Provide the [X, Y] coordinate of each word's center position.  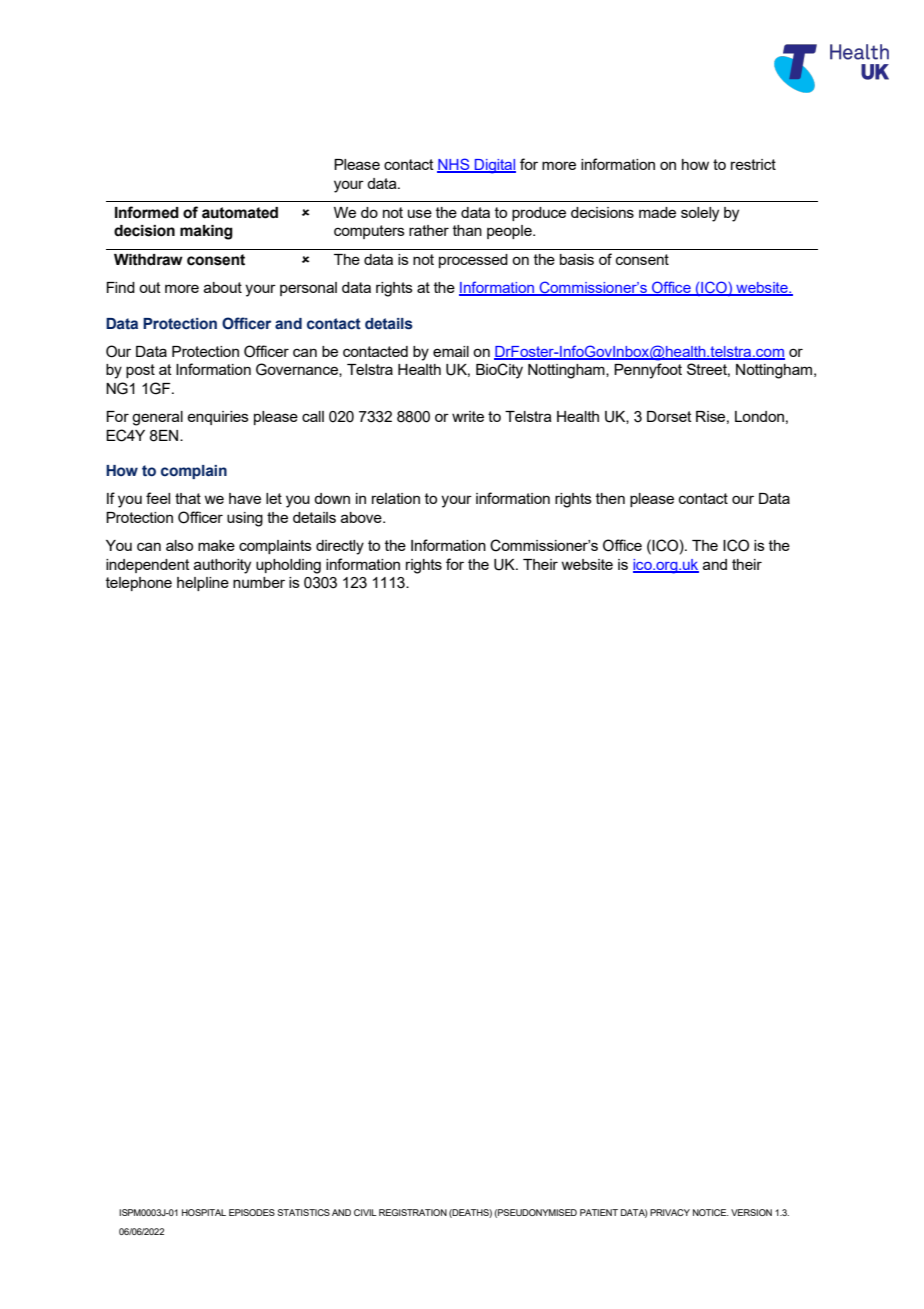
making [206, 232]
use [420, 213]
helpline [203, 584]
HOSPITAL [204, 1212]
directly [340, 547]
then [610, 498]
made [657, 212]
